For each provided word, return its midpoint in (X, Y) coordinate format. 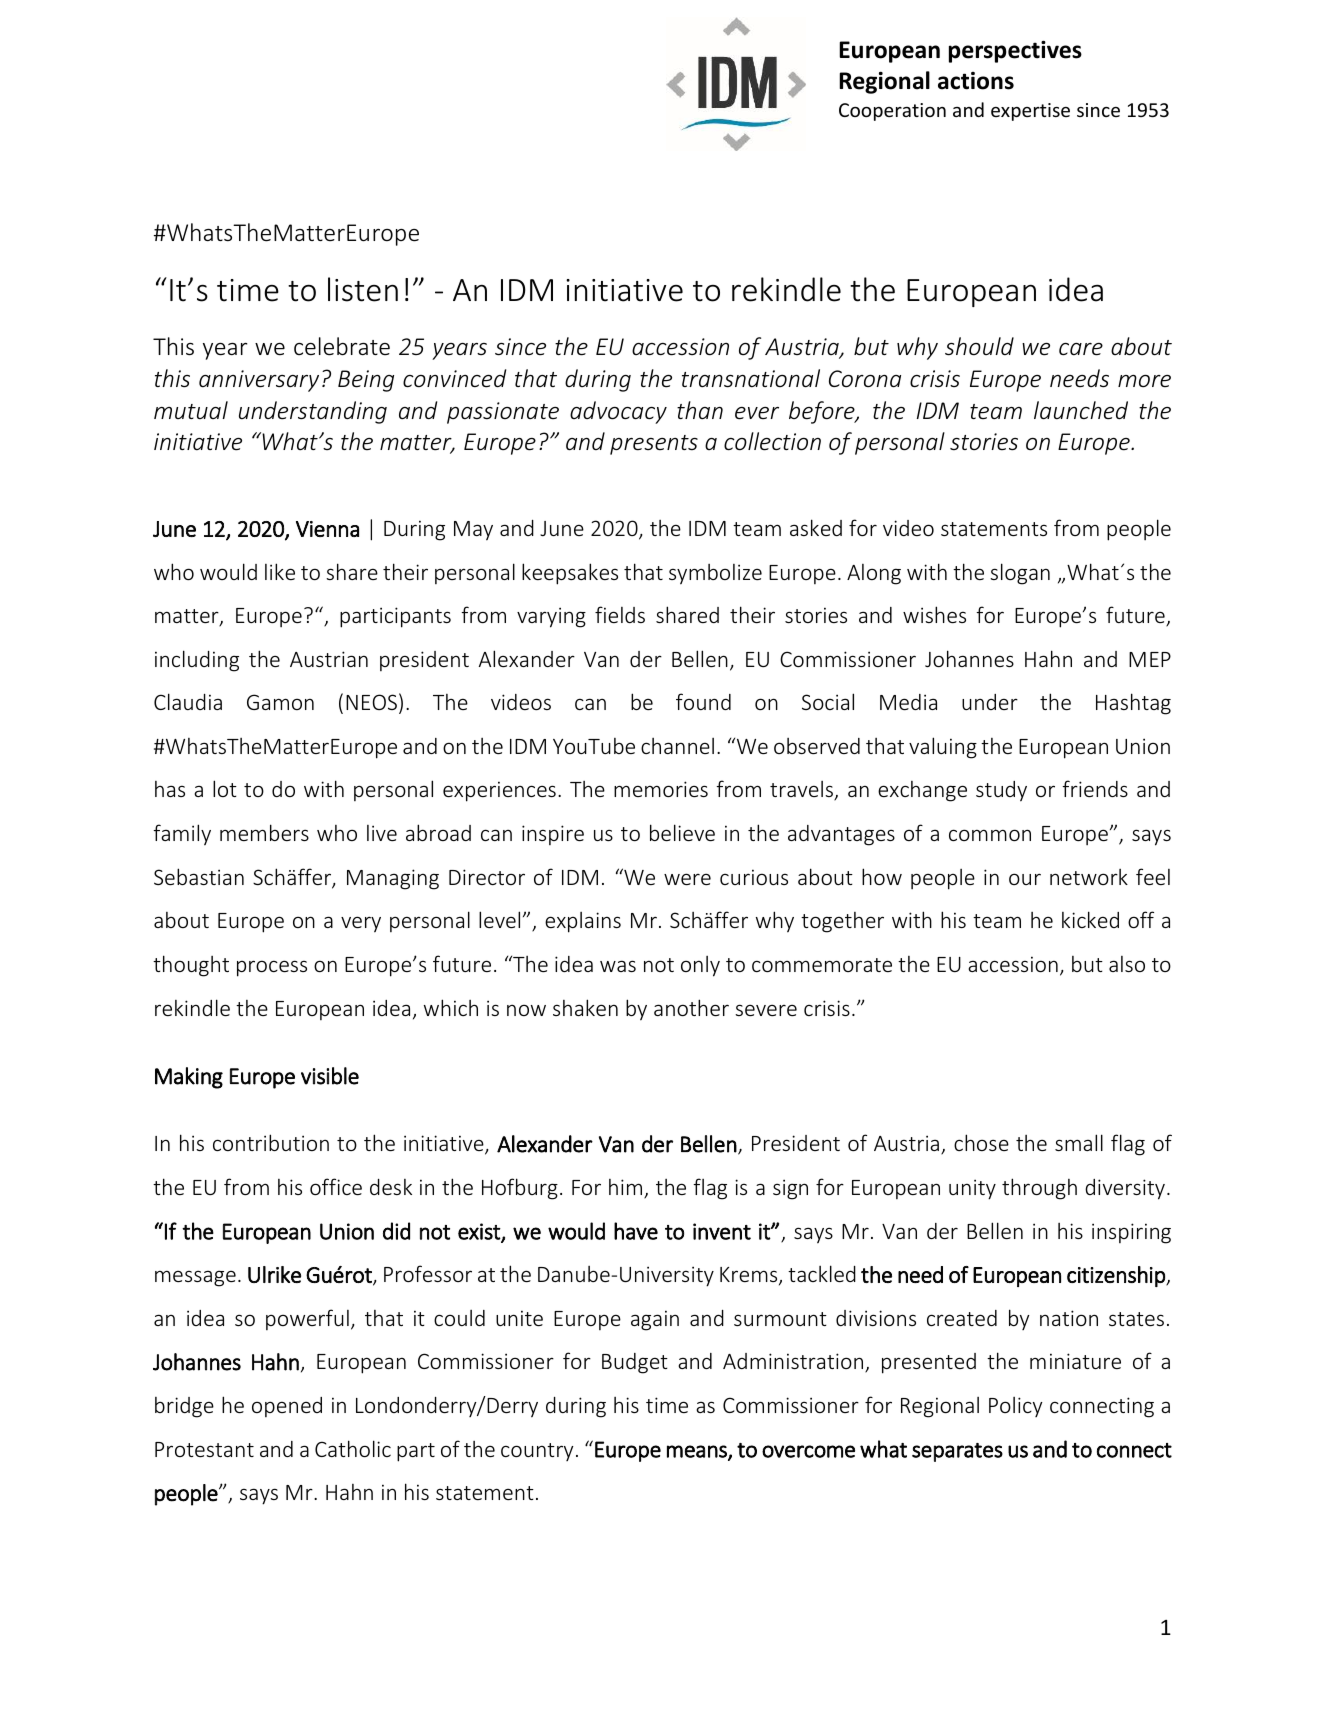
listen (363, 289)
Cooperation (892, 112)
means (698, 1452)
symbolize (715, 574)
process (272, 968)
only (700, 966)
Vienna (327, 529)
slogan (1020, 574)
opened (287, 1407)
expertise (1030, 112)
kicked (1090, 919)
